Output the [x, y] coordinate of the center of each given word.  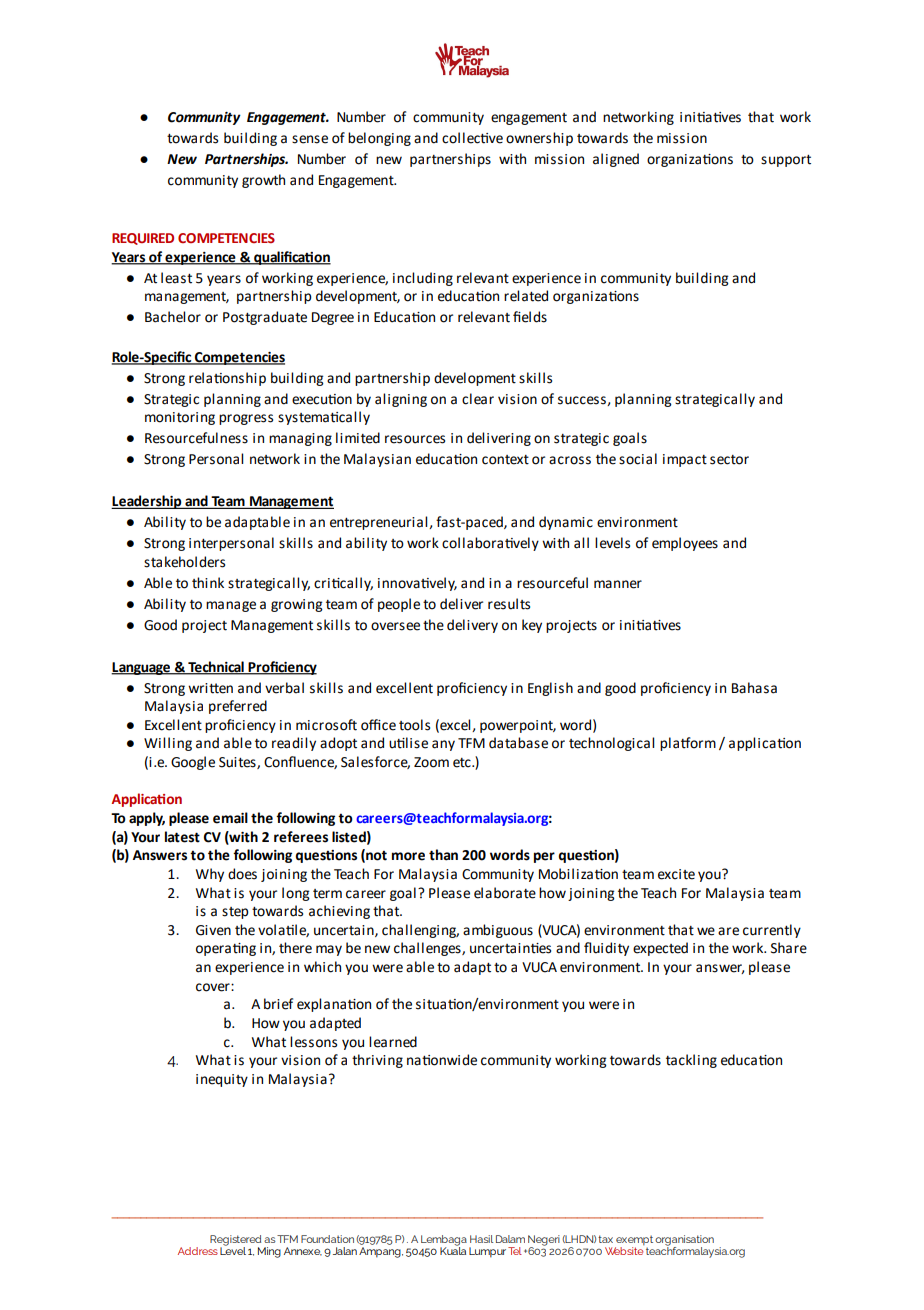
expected [660, 949]
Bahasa [754, 688]
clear [478, 399]
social [638, 459]
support [786, 161]
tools [414, 725]
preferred [238, 707]
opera [213, 950]
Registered [235, 1241]
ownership [539, 139]
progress [246, 419]
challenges [428, 949]
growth [263, 181]
